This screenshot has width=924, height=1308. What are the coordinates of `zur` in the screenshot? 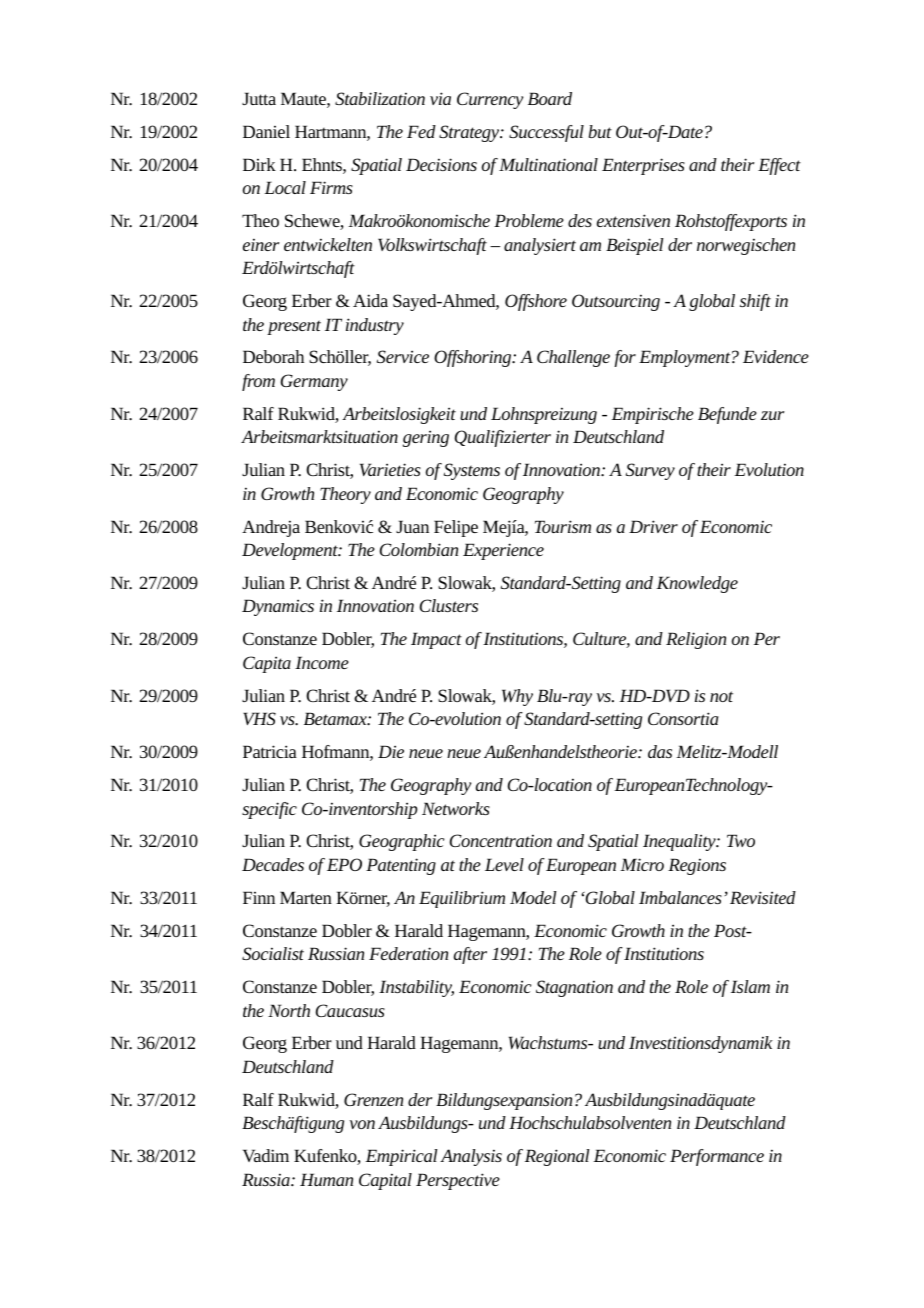 It's located at (772, 415).
